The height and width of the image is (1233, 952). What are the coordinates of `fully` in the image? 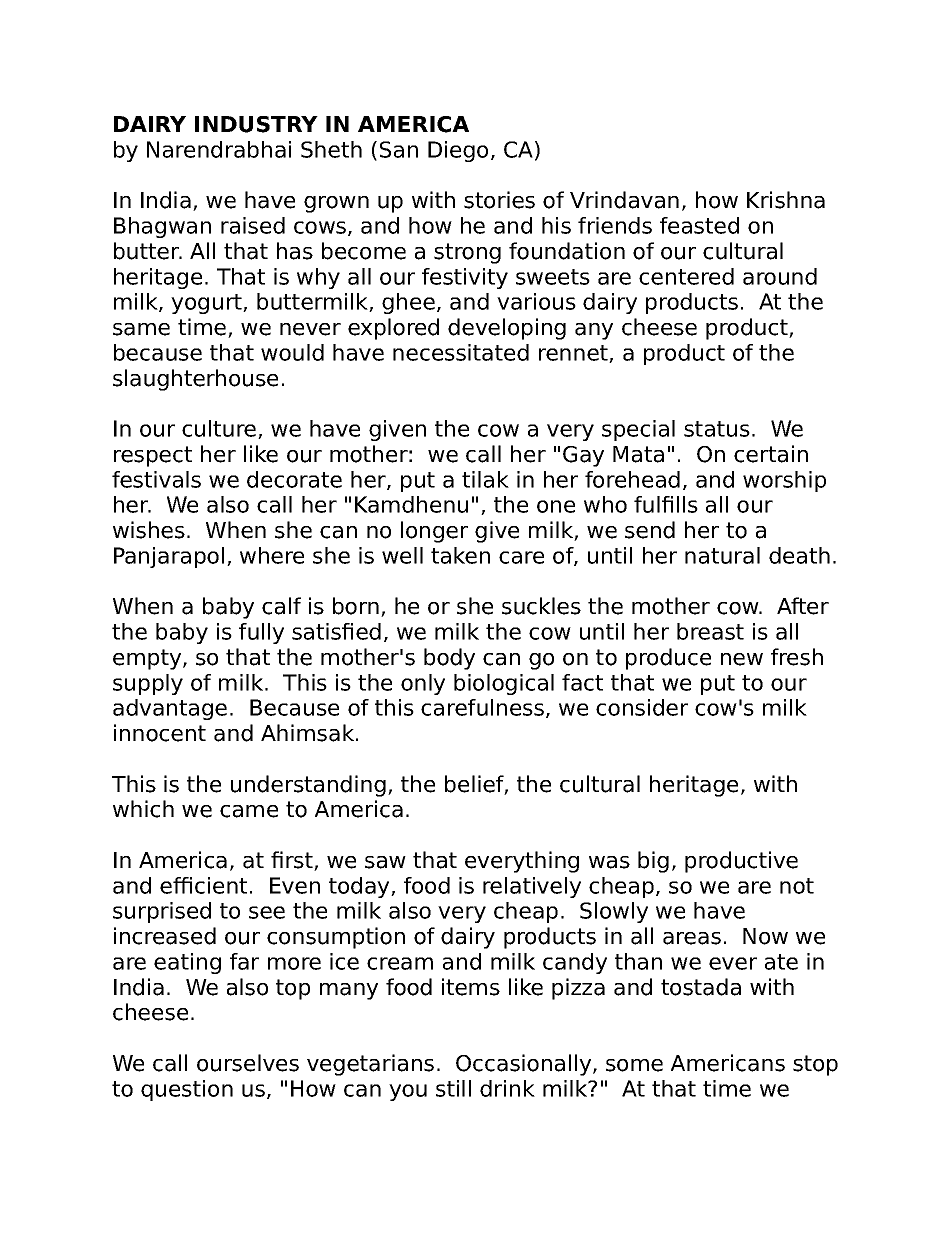 It's located at (261, 633).
